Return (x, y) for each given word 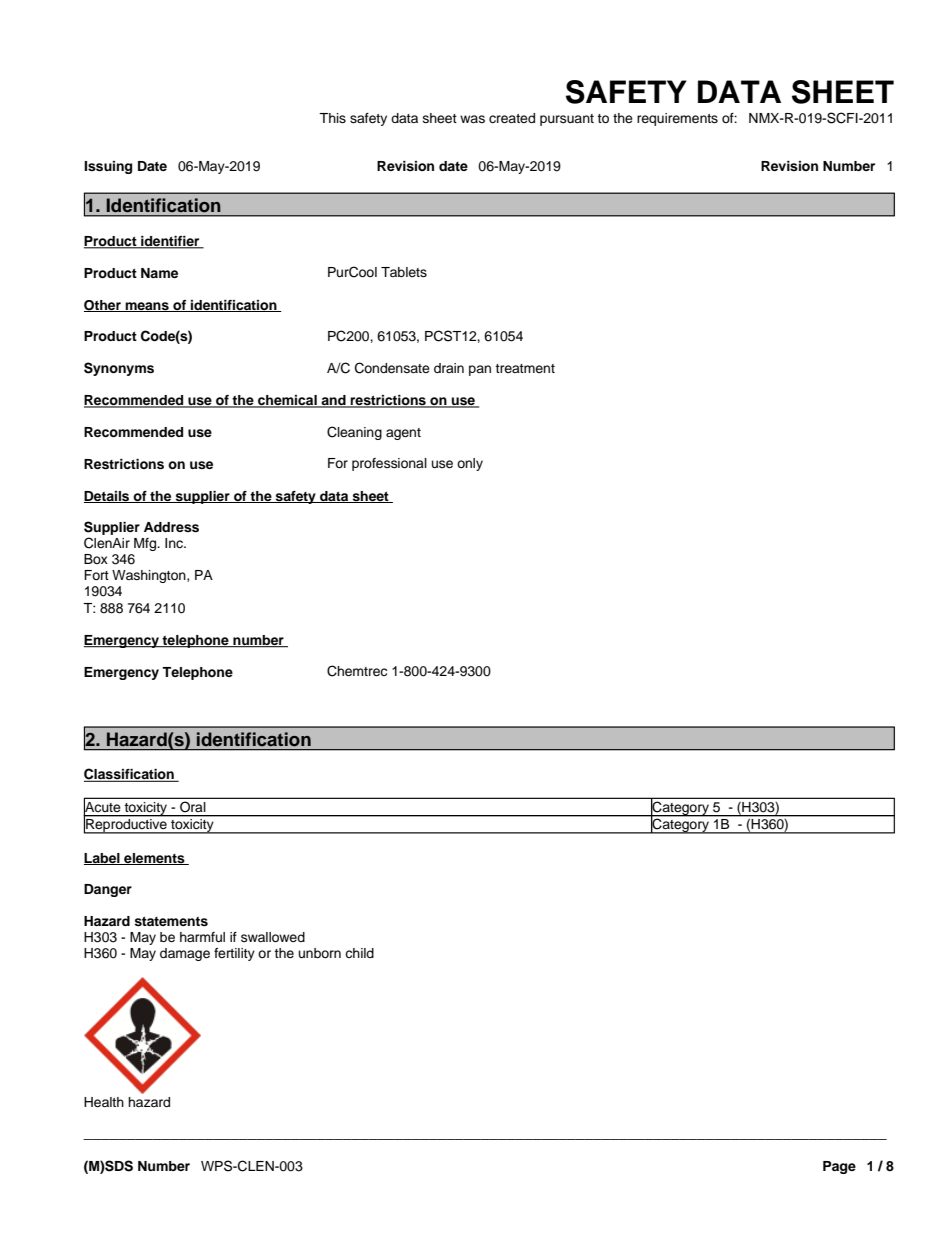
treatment (525, 368)
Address (171, 527)
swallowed (273, 937)
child (359, 953)
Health (104, 1102)
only (470, 464)
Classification (130, 775)
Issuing (108, 167)
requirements (677, 119)
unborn (320, 953)
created (512, 118)
